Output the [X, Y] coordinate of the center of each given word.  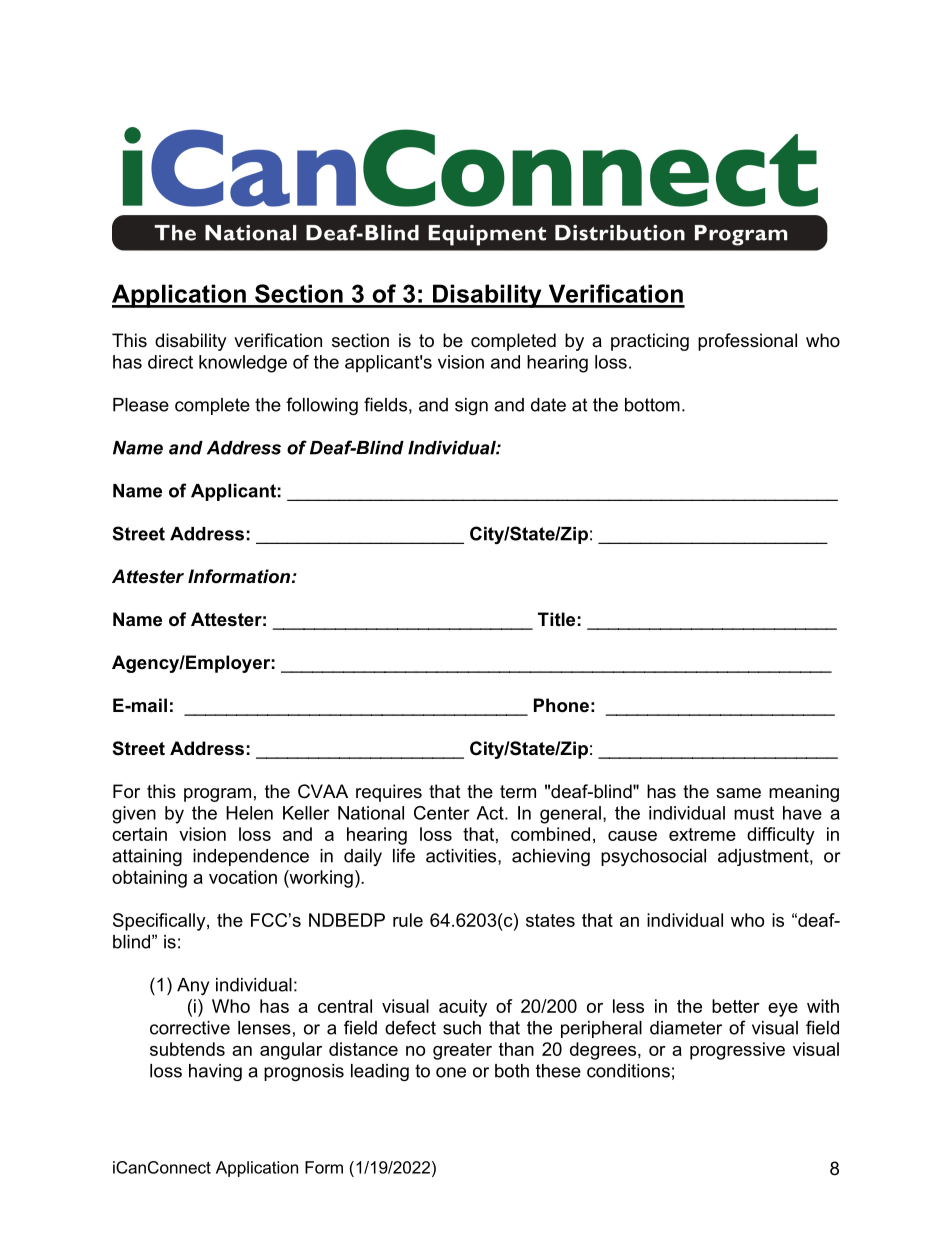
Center [442, 813]
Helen [249, 813]
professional [747, 342]
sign [471, 406]
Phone [561, 705]
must [754, 813]
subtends [187, 1049]
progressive [737, 1051]
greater [462, 1051]
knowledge [243, 364]
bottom [652, 405]
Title [556, 619]
